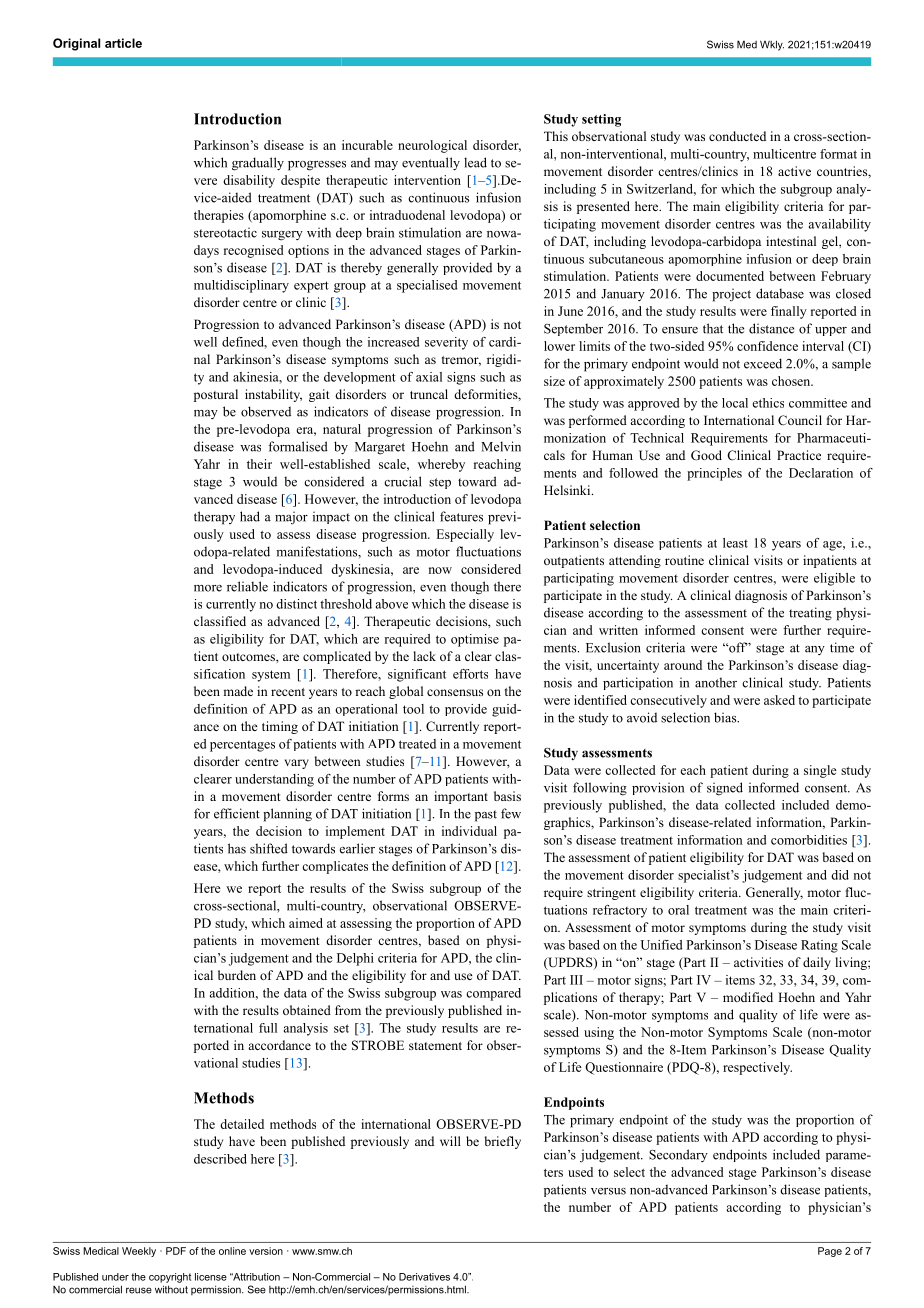 The width and height of the screenshot is (924, 1308). What do you see at coordinates (238, 691) in the screenshot?
I see `made` at bounding box center [238, 691].
